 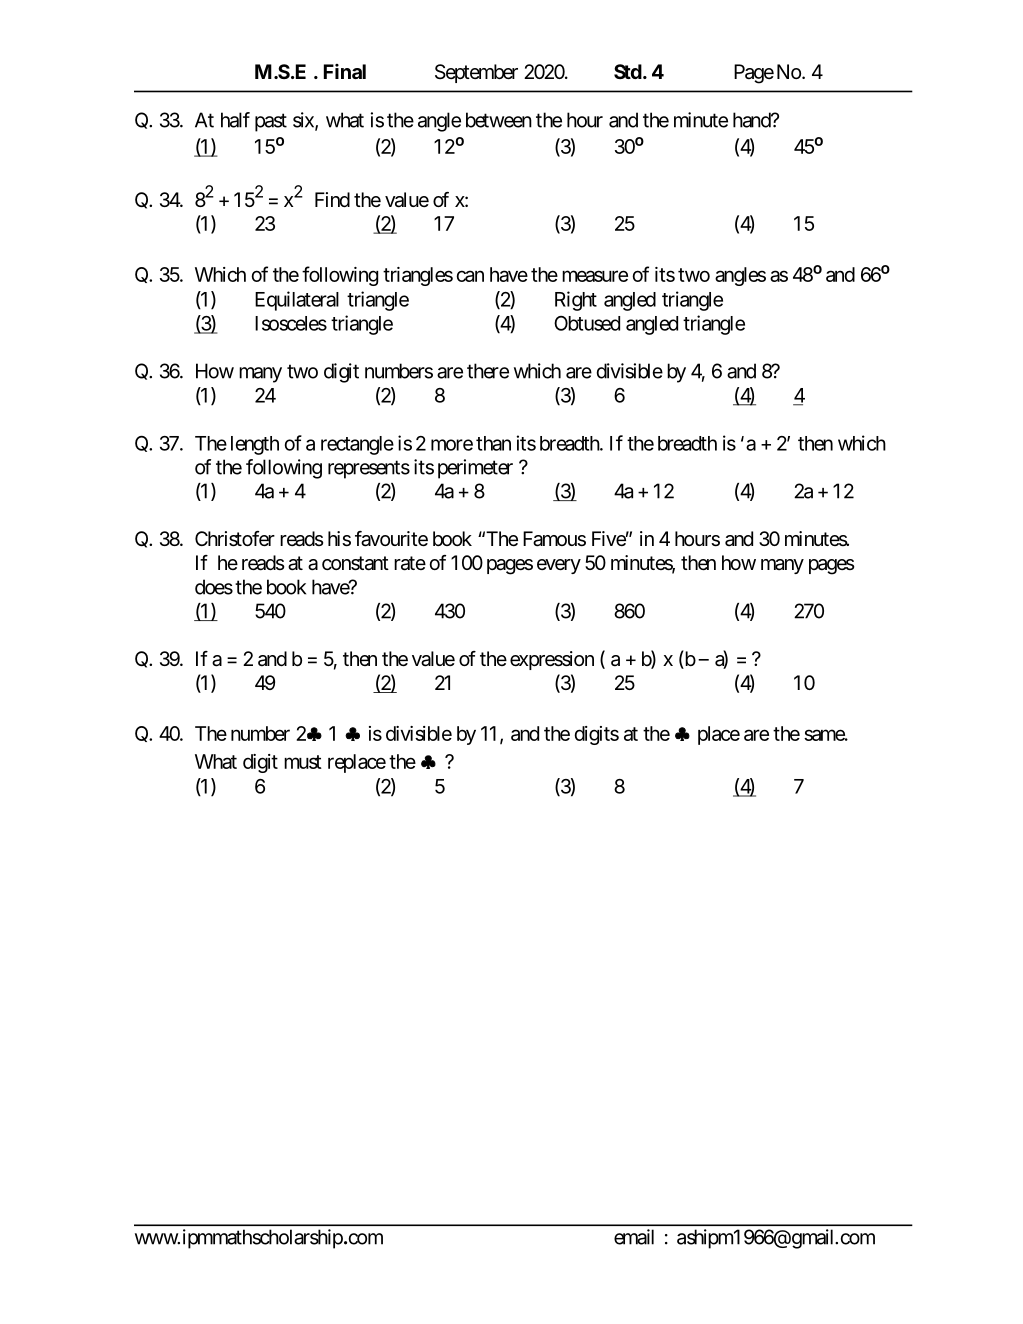 What do you see at coordinates (634, 1237) in the document?
I see `email` at bounding box center [634, 1237].
